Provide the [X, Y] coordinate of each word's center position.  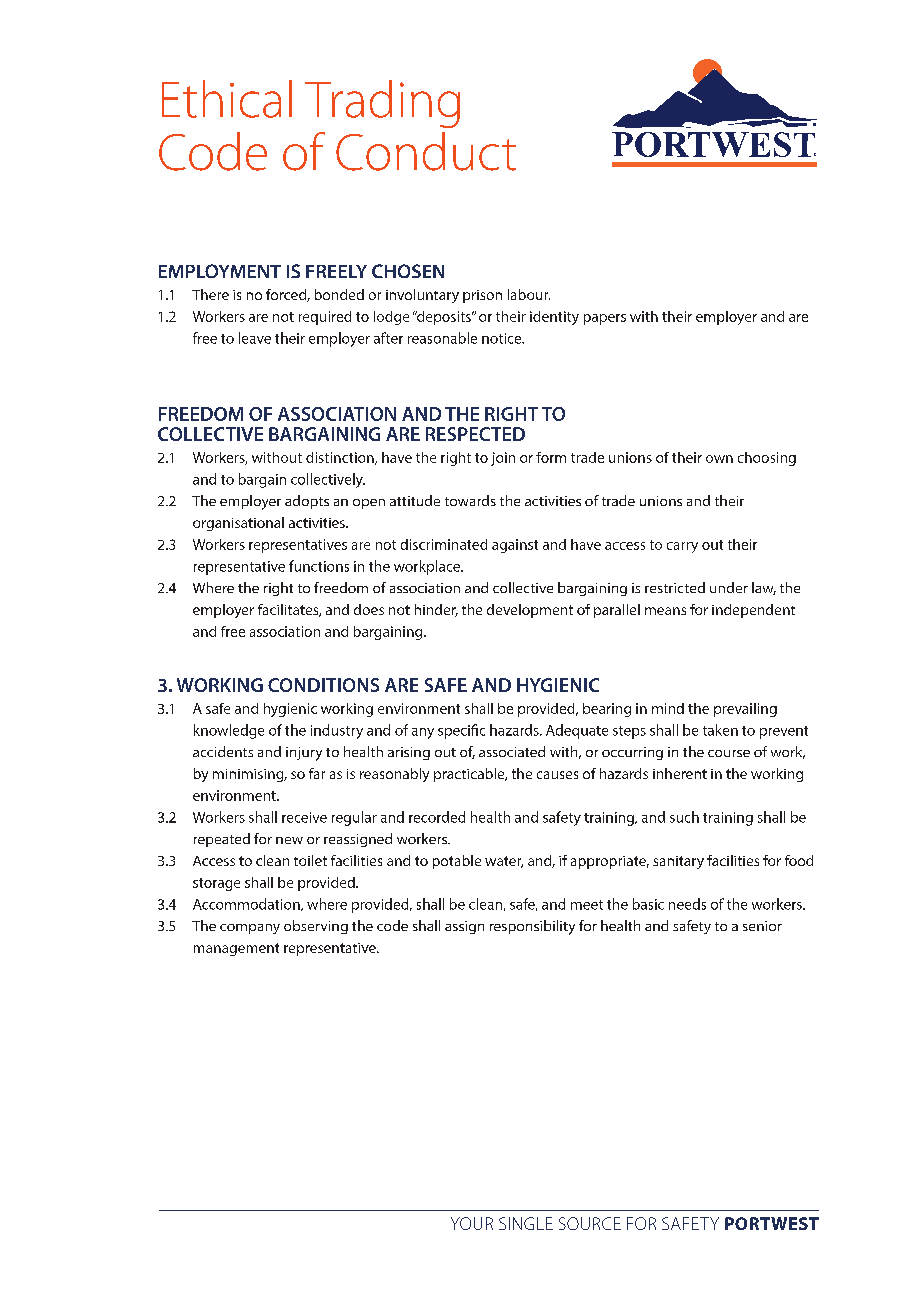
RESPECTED [475, 434]
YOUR [472, 1223]
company [250, 929]
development [530, 611]
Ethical [227, 99]
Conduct [426, 151]
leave [255, 338]
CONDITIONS [323, 685]
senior [762, 926]
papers [605, 319]
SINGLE [526, 1223]
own [719, 459]
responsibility [532, 927]
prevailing [745, 710]
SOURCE [590, 1223]
